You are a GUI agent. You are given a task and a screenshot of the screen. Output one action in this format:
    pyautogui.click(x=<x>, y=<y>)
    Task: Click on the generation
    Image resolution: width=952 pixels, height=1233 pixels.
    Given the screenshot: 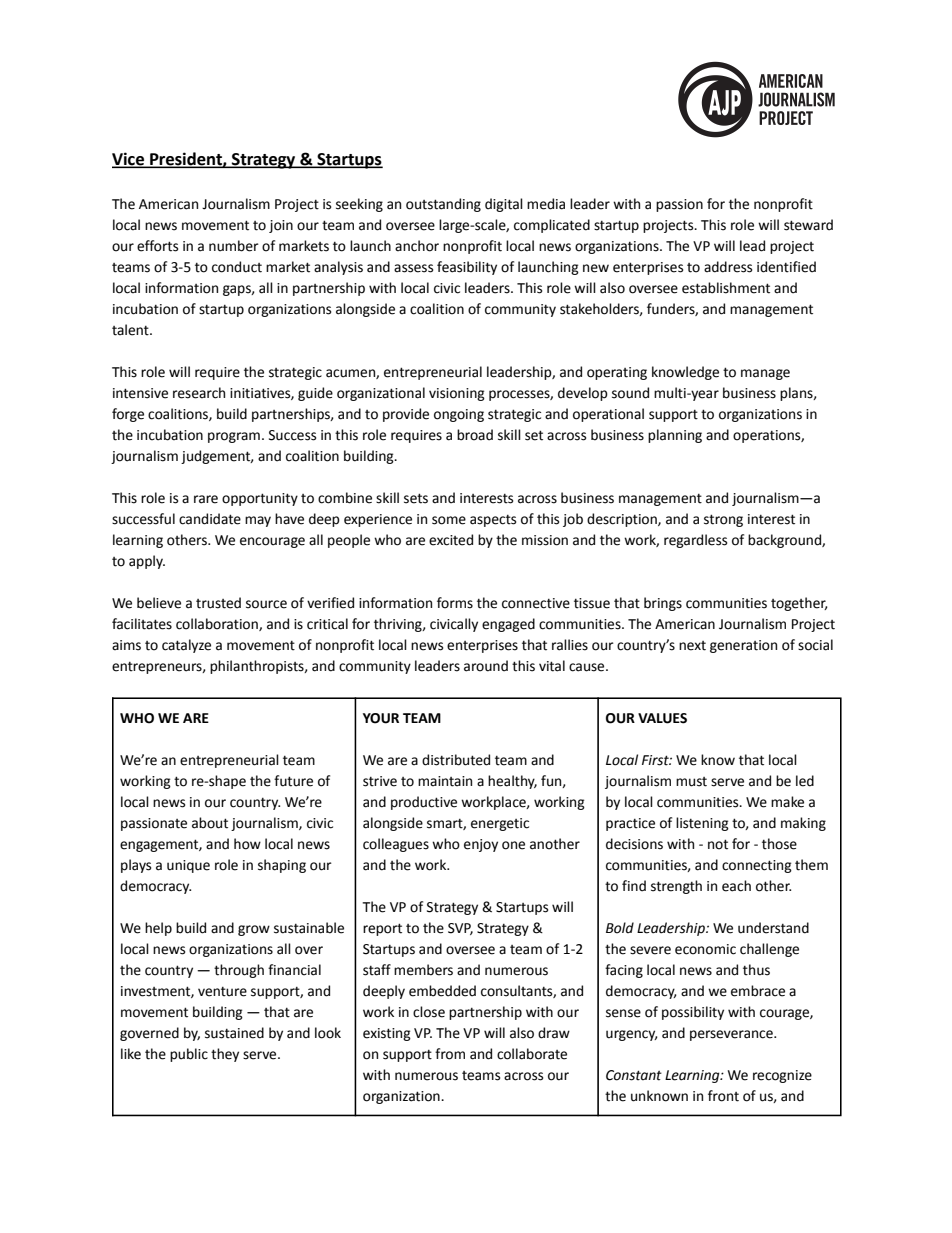 What is the action you would take?
    pyautogui.click(x=743, y=646)
